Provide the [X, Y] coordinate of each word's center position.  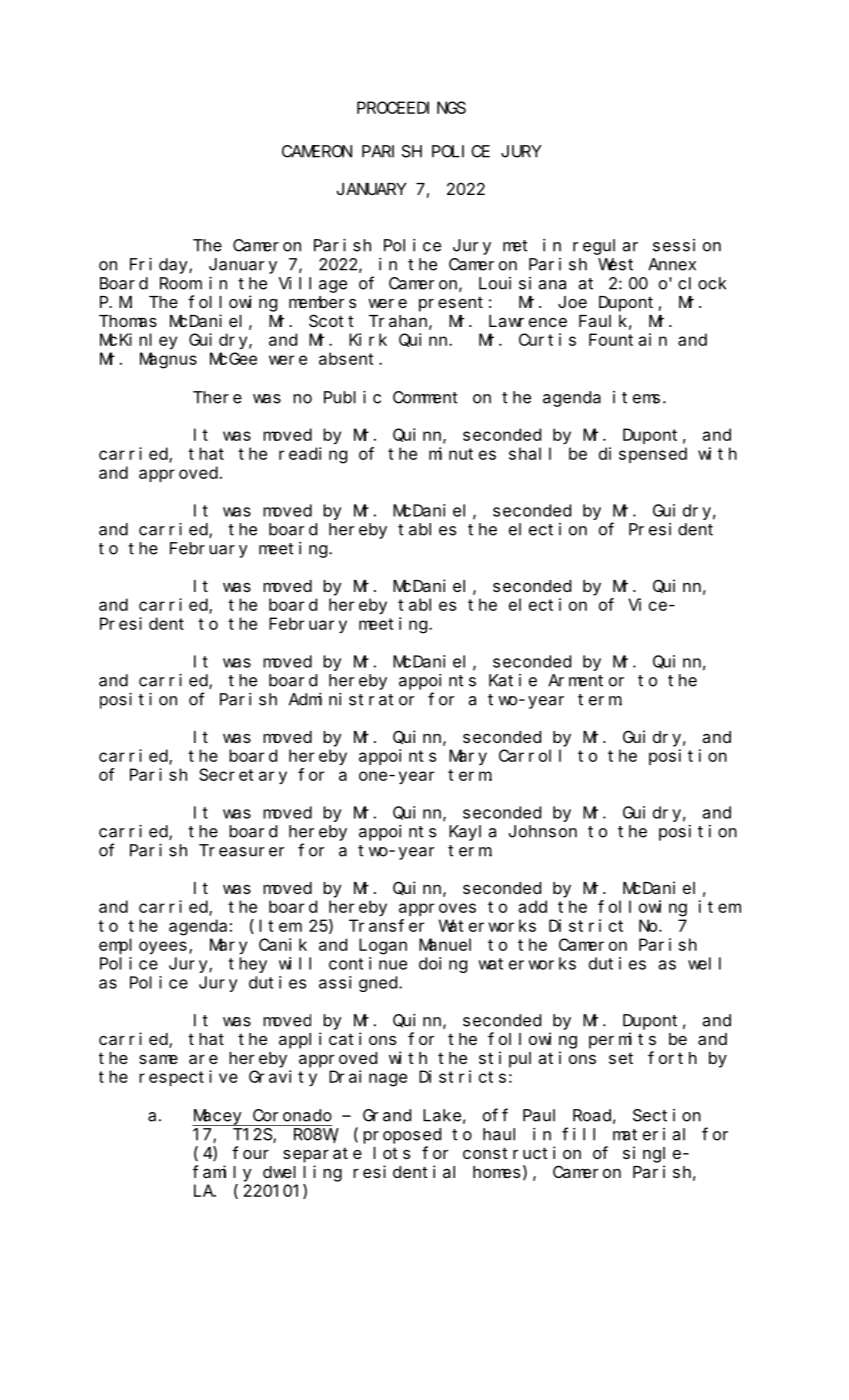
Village [313, 285]
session [687, 245]
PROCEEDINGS [411, 108]
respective [188, 1078]
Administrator [351, 699]
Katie [513, 680]
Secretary [243, 776]
